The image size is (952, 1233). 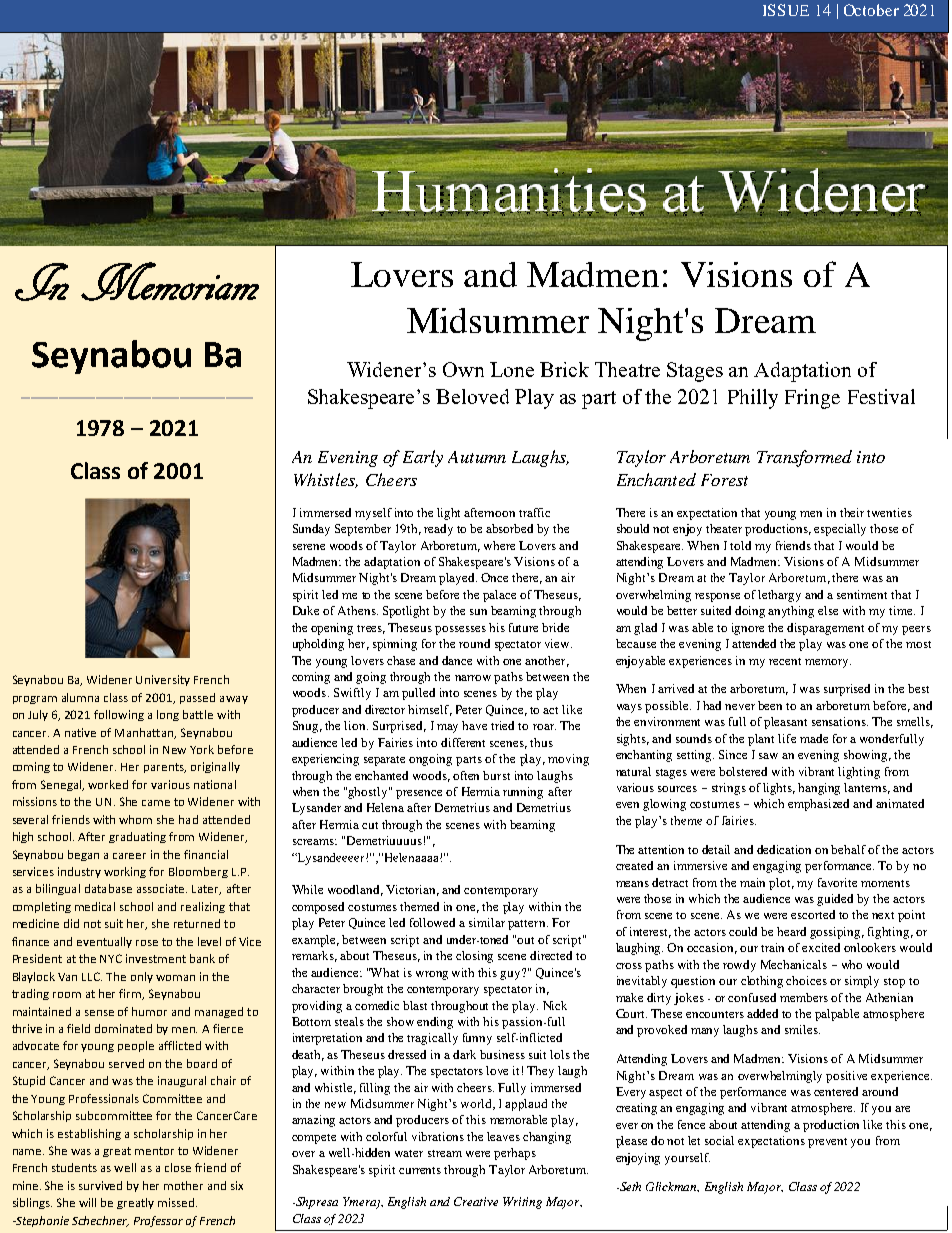 I want to click on Sunday, so click(x=311, y=530).
